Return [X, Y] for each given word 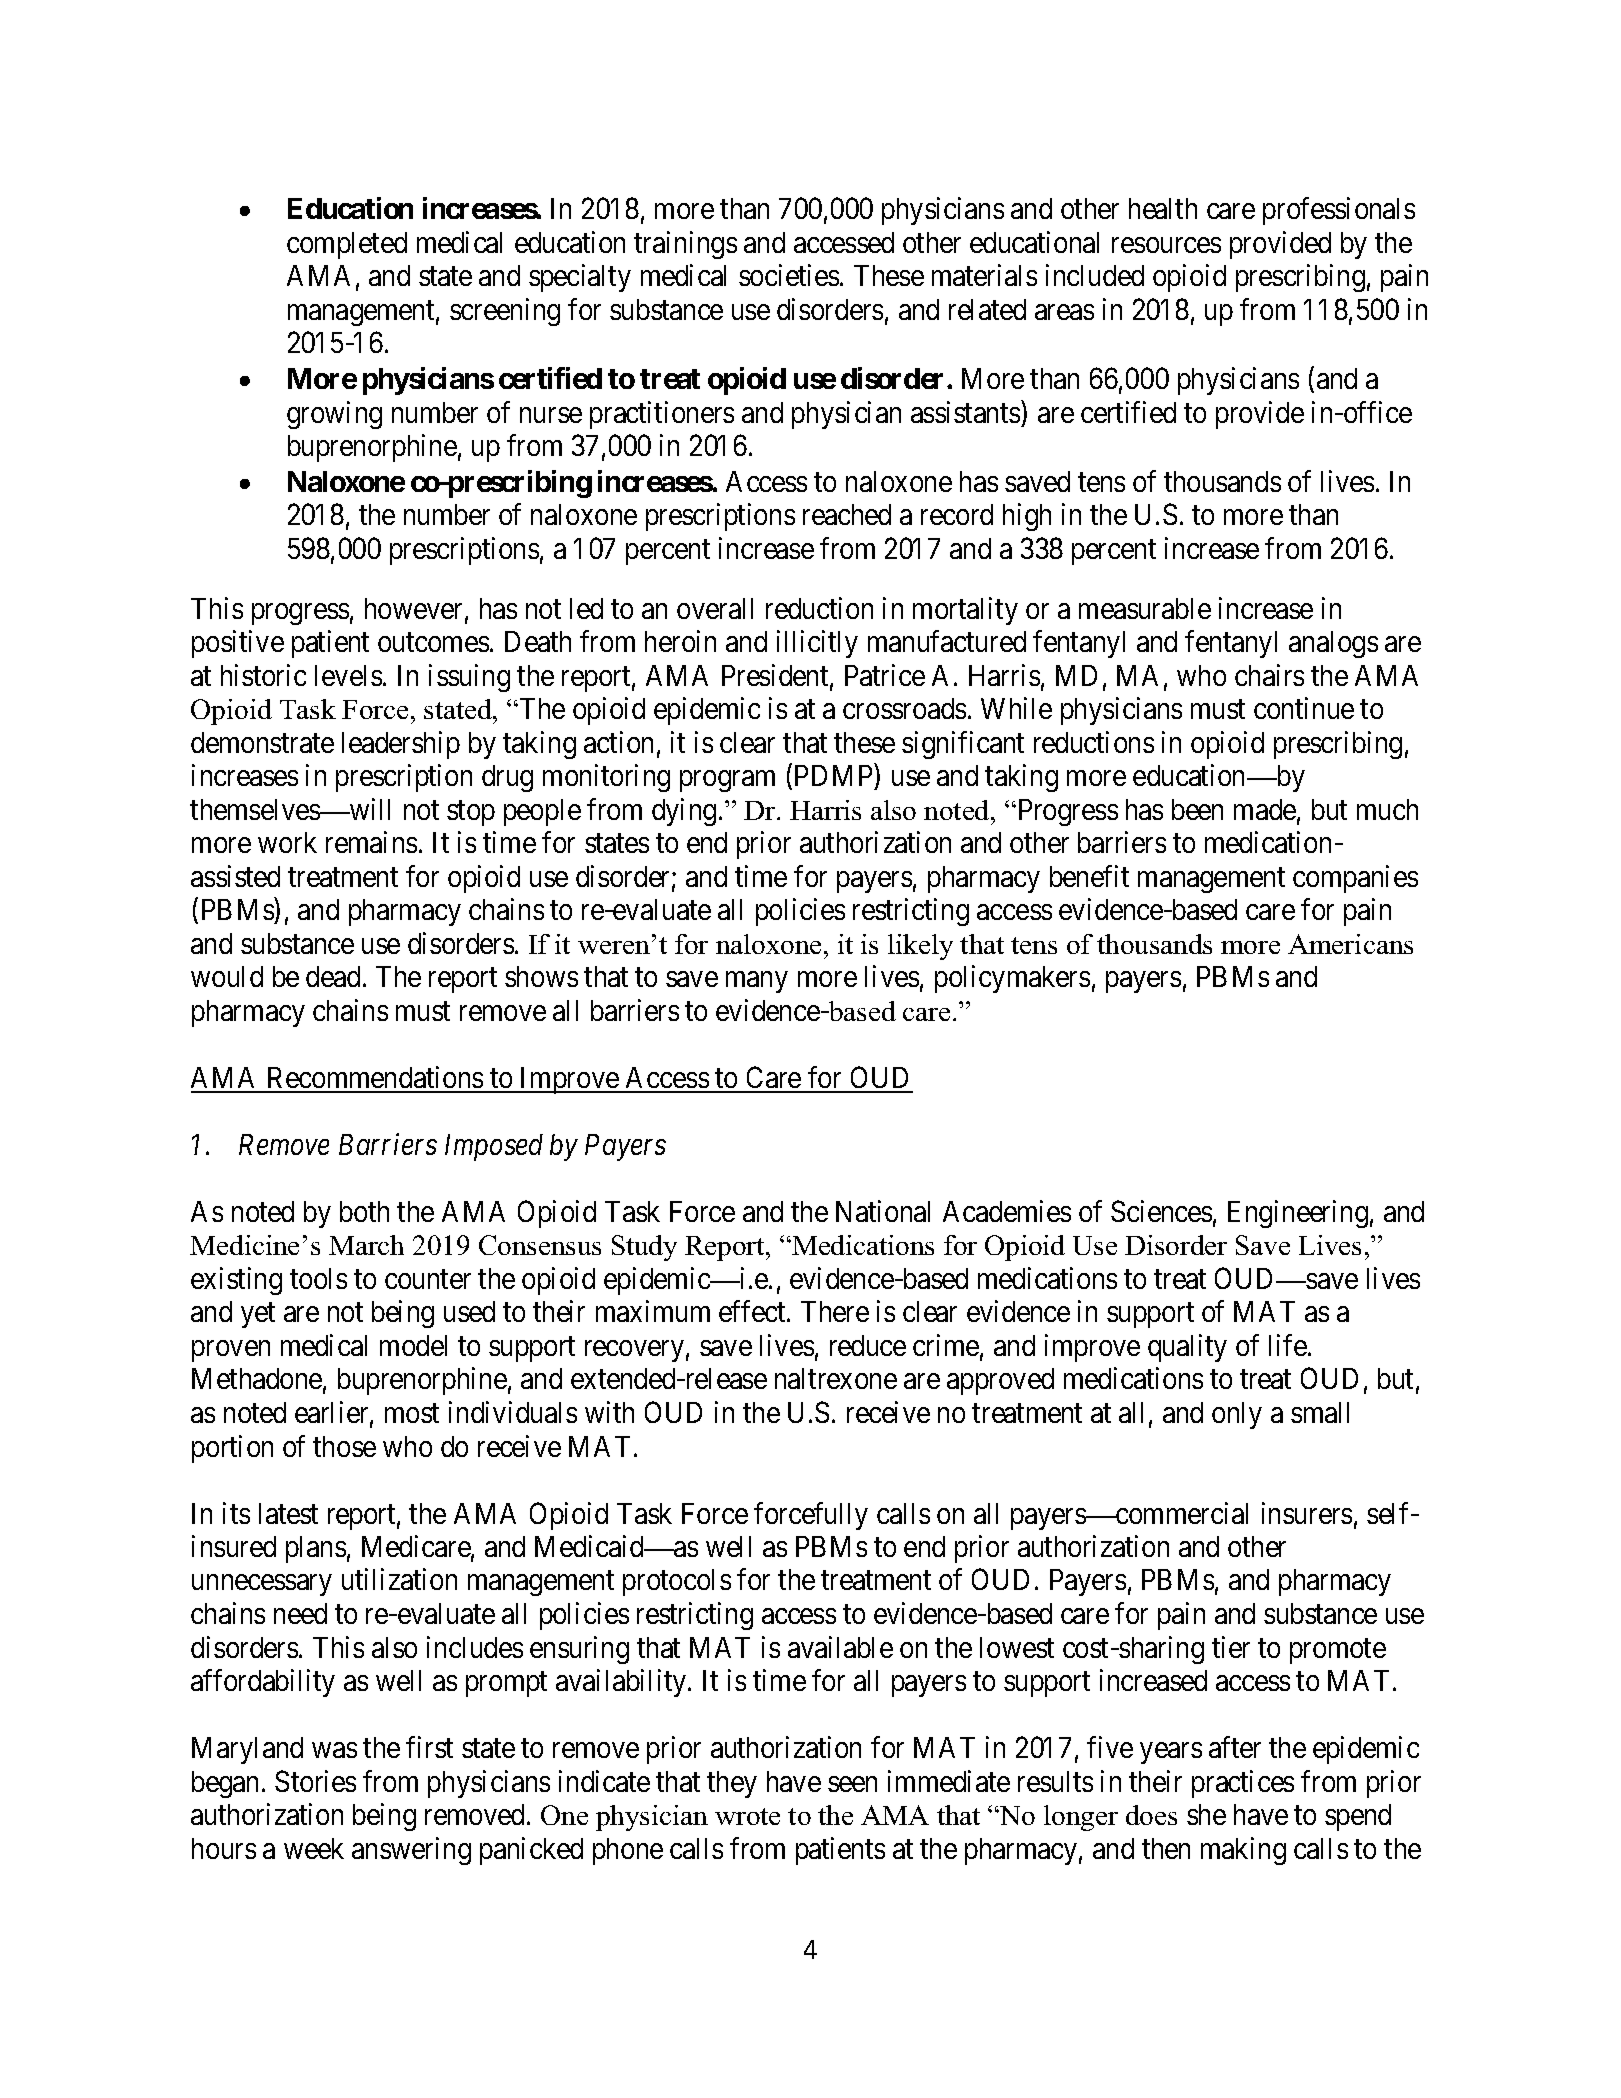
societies [789, 275]
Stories [315, 1781]
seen [852, 1784]
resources [1166, 245]
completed [347, 245]
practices [1243, 1784]
